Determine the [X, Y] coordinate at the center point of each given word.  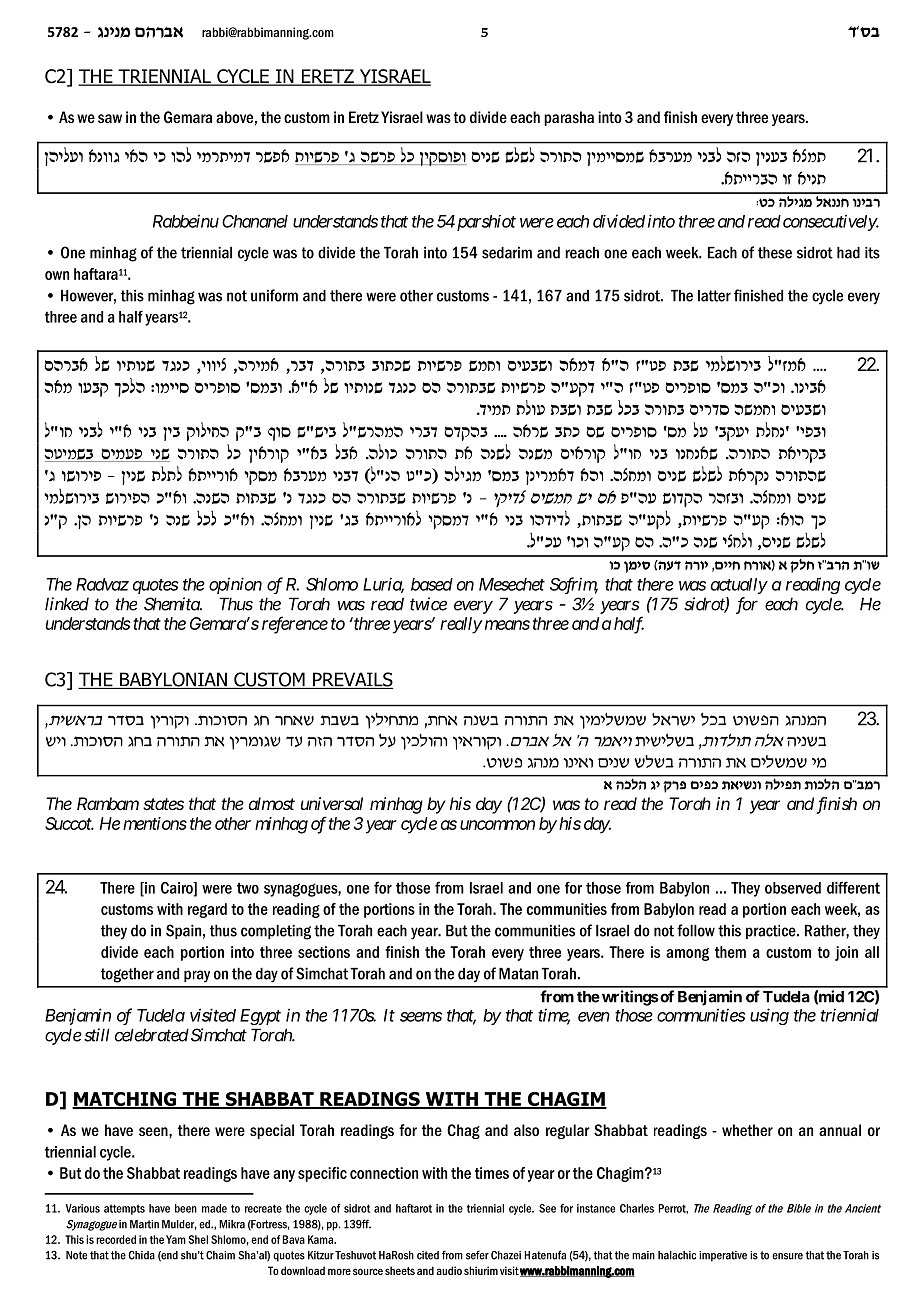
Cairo [178, 889]
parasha [569, 118]
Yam [176, 1239]
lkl [206, 518]
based [432, 584]
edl [181, 155]
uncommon [497, 825]
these [775, 253]
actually [739, 586]
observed [793, 888]
